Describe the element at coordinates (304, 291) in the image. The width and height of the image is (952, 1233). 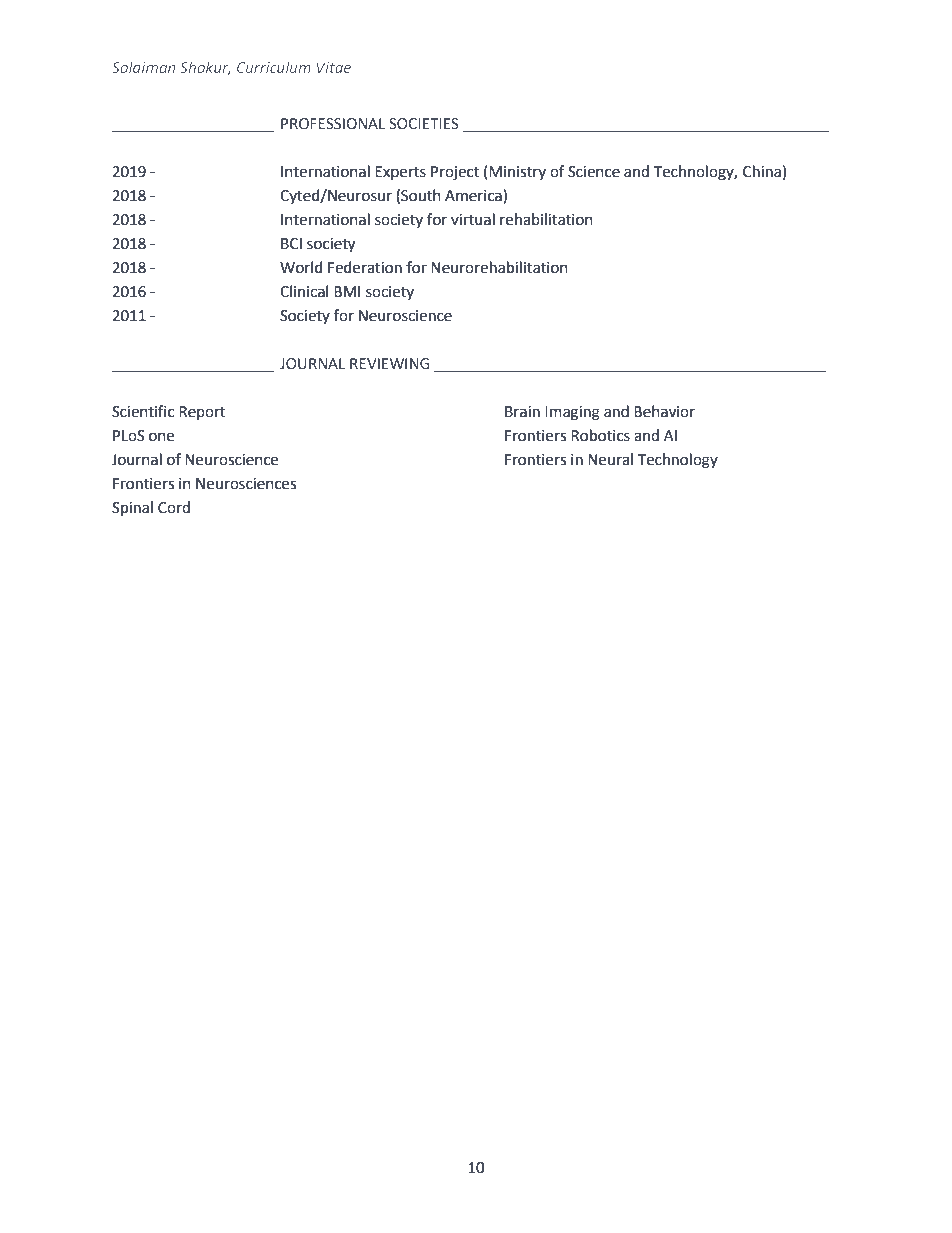
I see `Clinical` at that location.
